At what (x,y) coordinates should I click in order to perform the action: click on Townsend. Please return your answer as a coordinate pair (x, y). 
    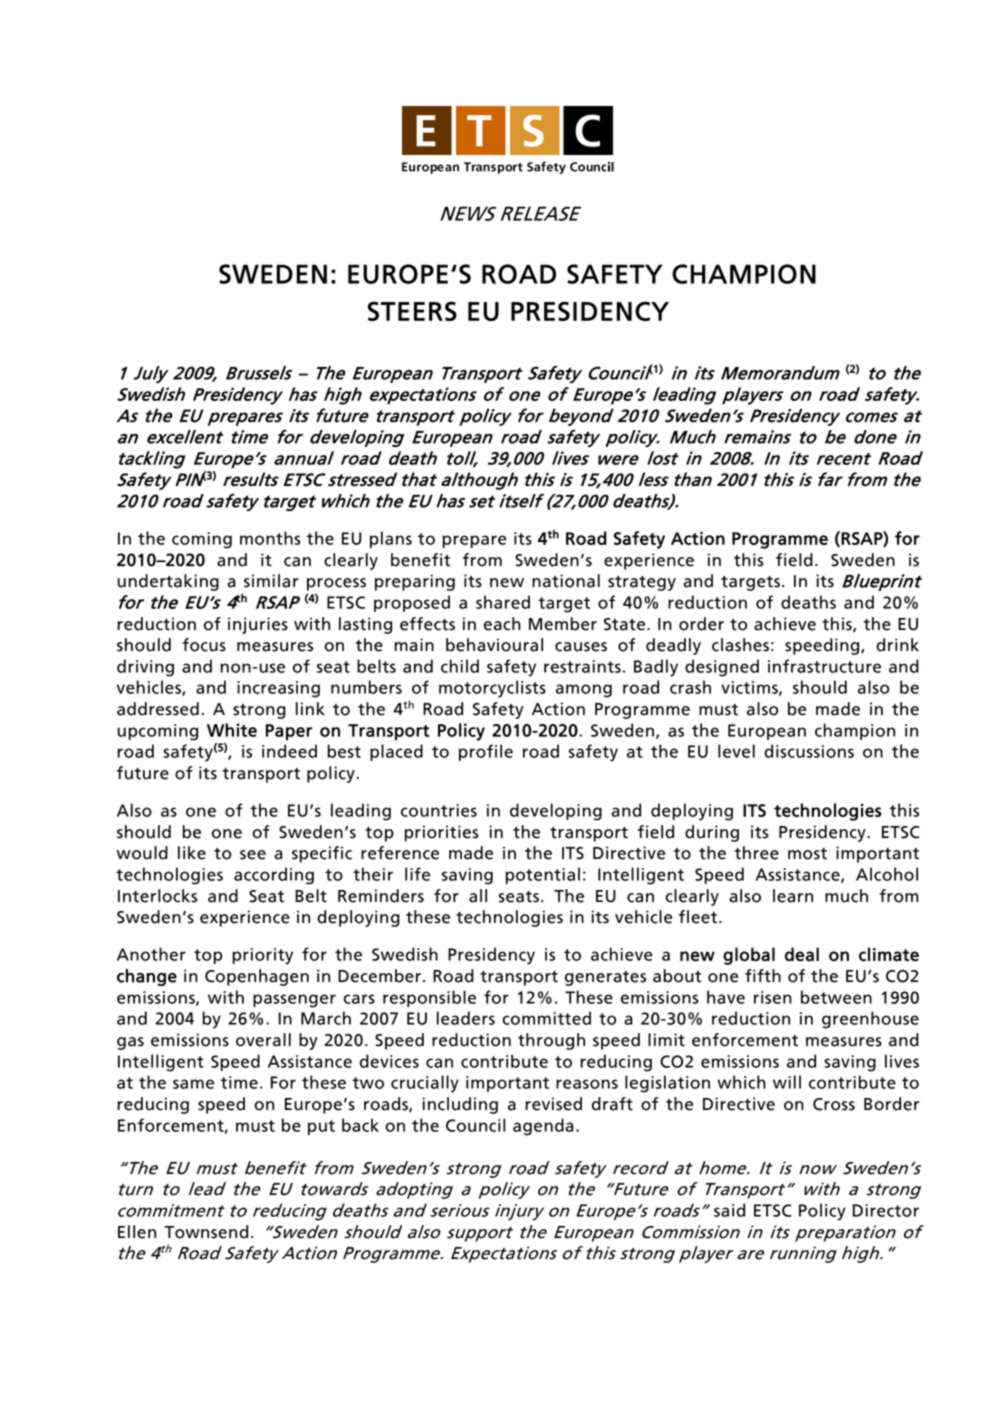
    Looking at the image, I should click on (206, 1232).
